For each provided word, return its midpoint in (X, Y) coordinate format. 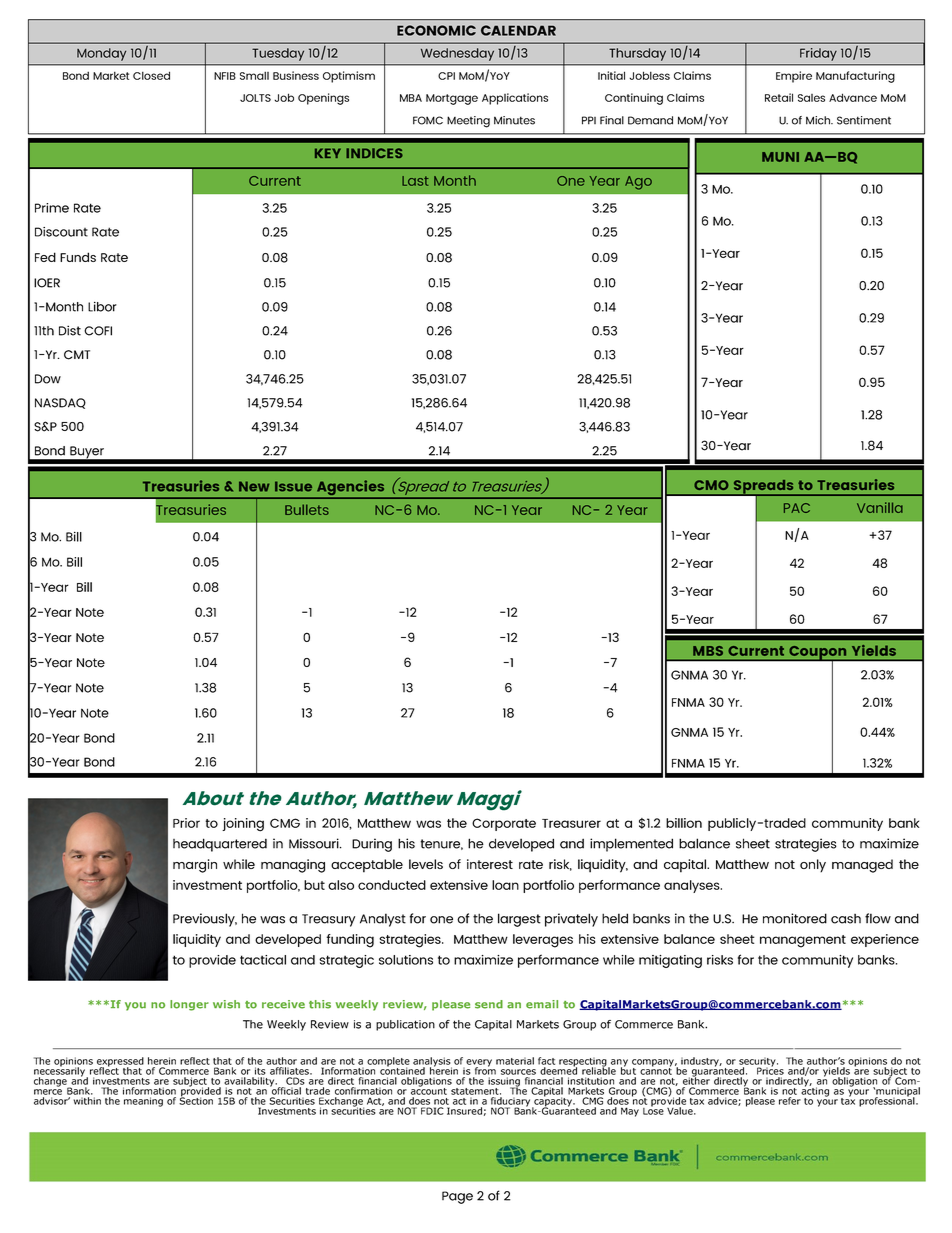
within (87, 1101)
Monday (101, 54)
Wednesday (457, 54)
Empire (794, 77)
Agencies (351, 489)
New (254, 486)
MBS (708, 651)
